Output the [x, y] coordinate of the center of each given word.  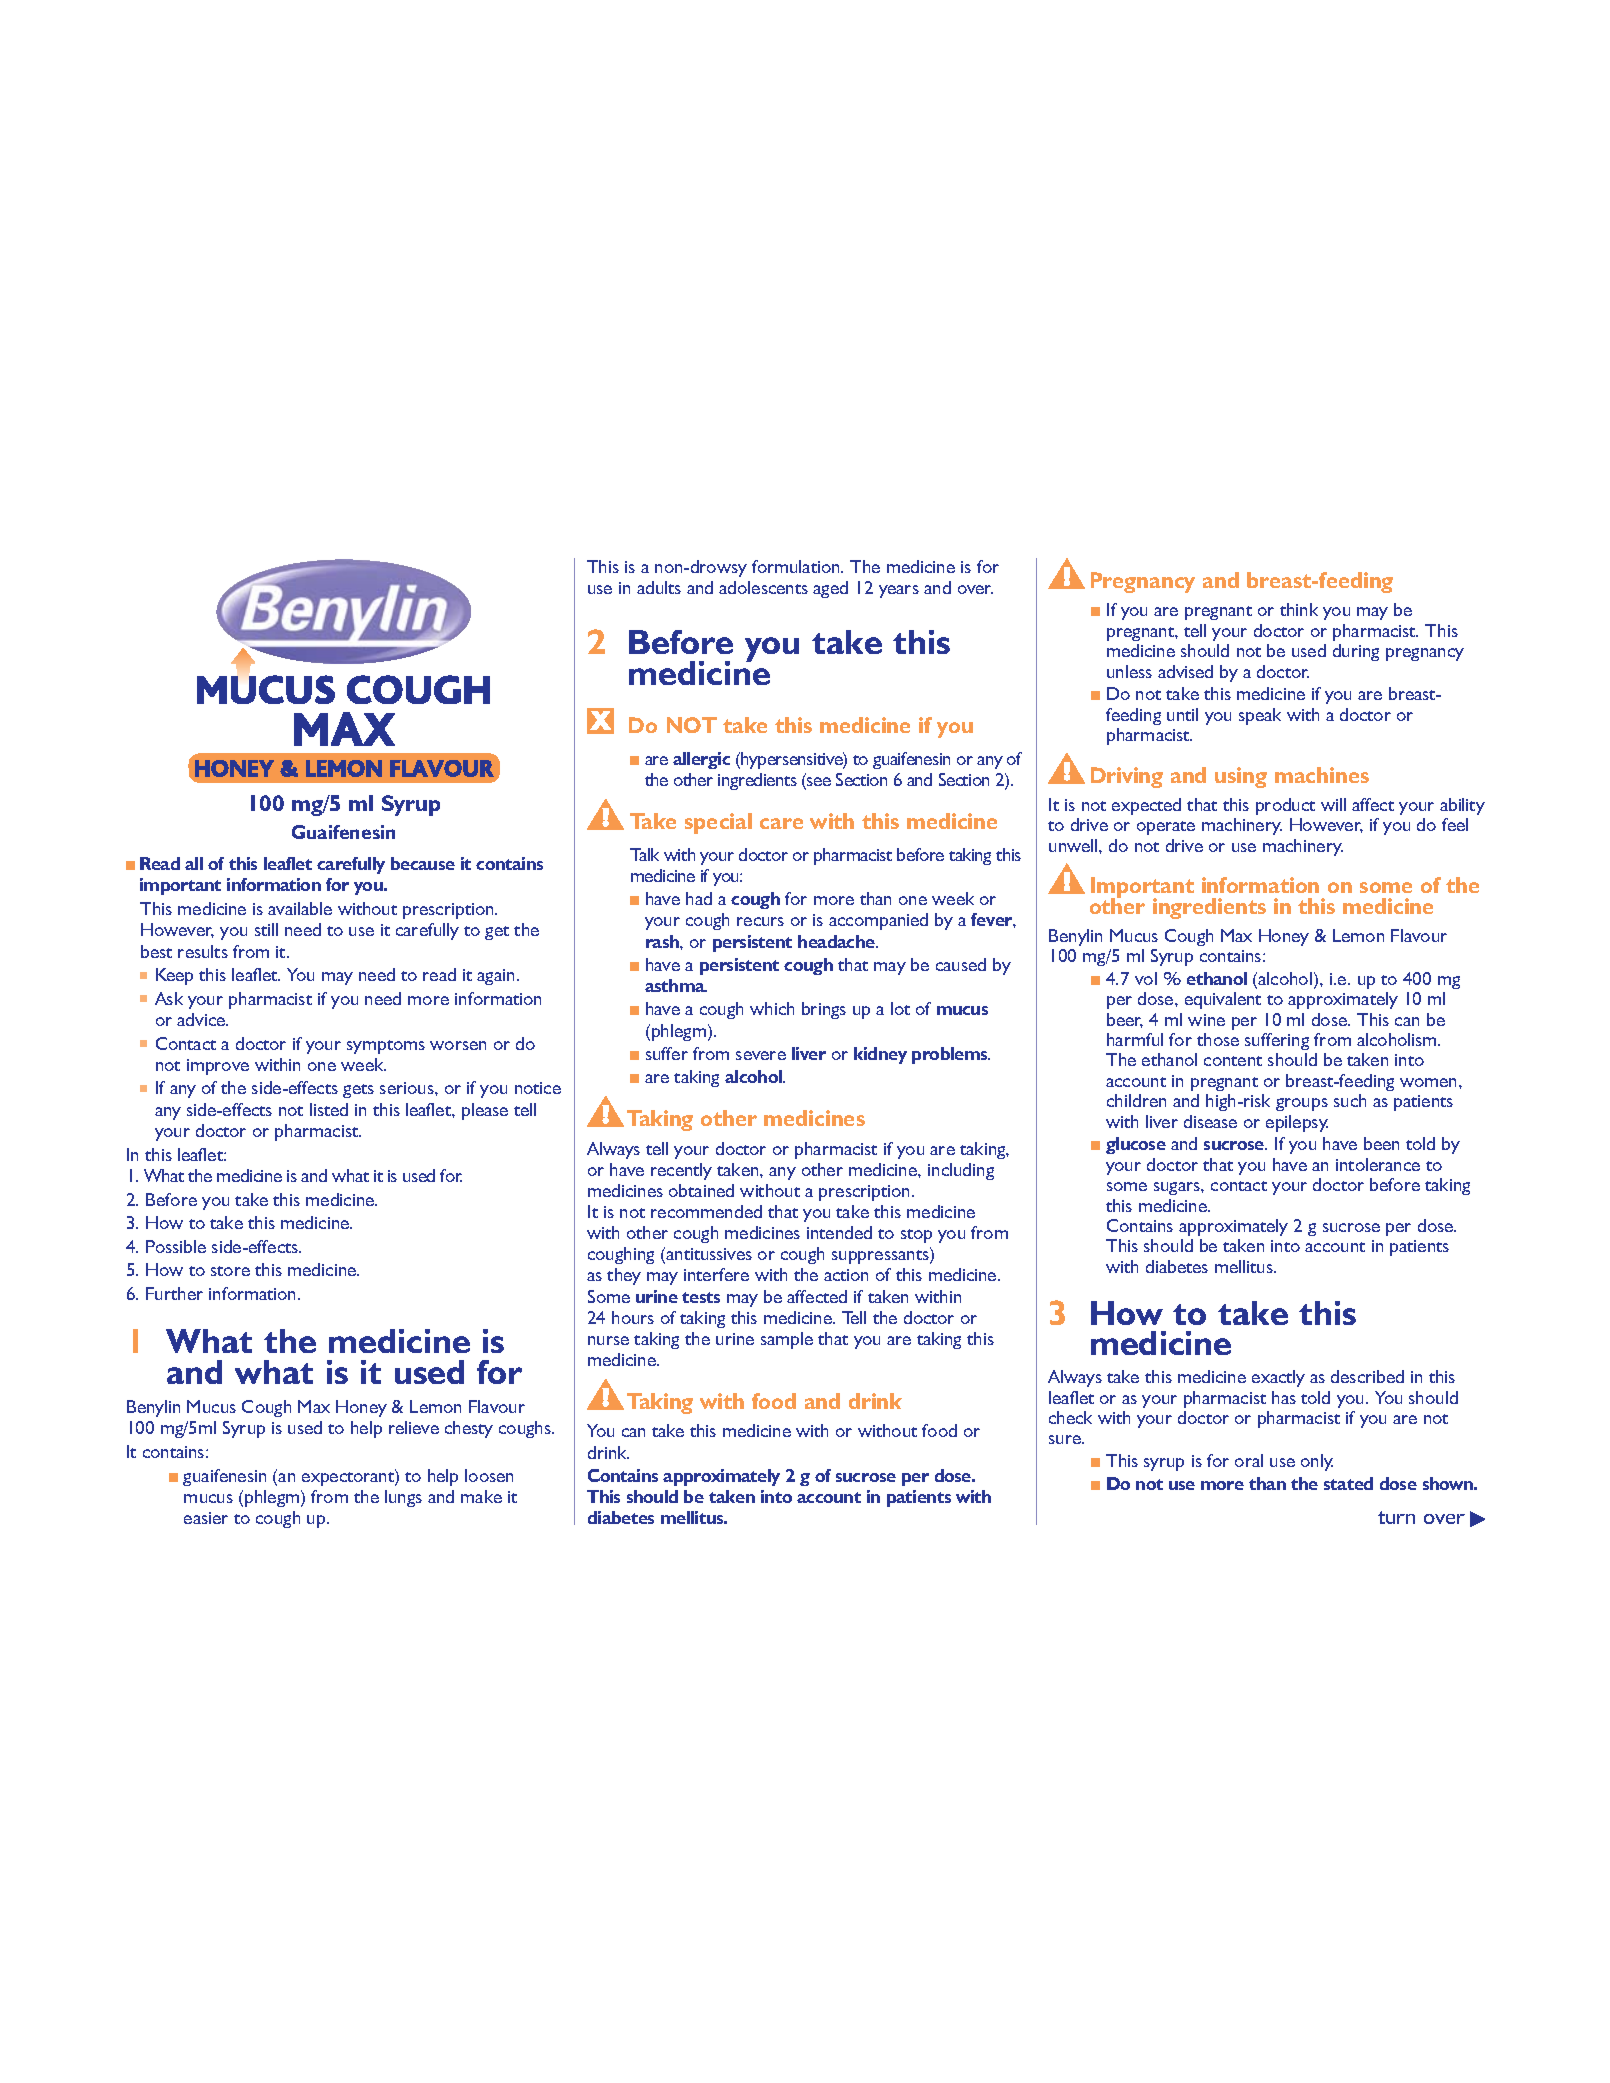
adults [659, 587]
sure [1066, 1439]
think [1299, 609]
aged [830, 589]
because [423, 863]
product [1285, 806]
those [1218, 1039]
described [1367, 1376]
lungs [403, 1498]
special [718, 823]
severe [761, 1055]
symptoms [386, 1047]
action [846, 1275]
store [230, 1271]
